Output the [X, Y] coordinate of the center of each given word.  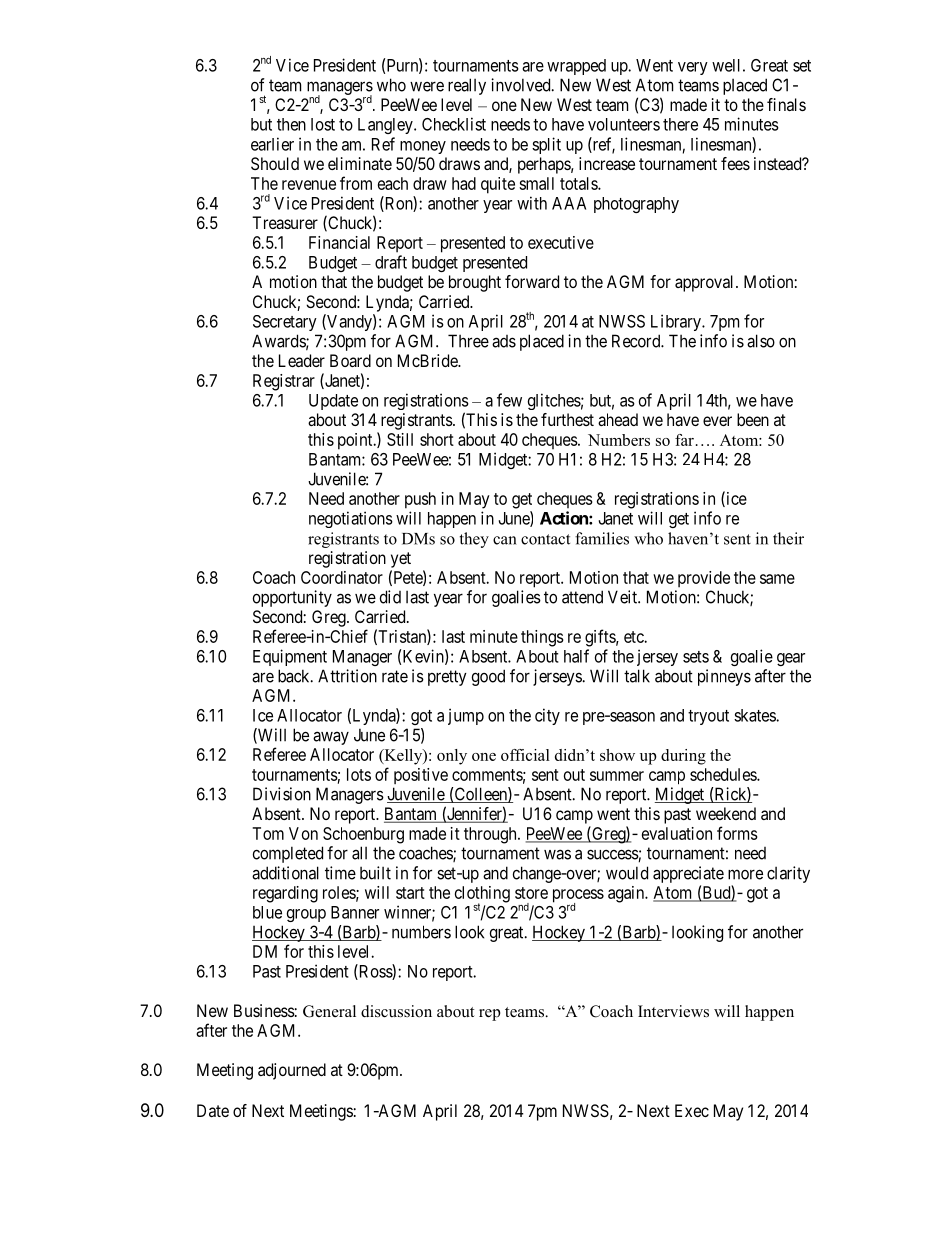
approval [706, 283]
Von [303, 833]
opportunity [292, 598]
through [491, 835]
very [693, 68]
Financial [339, 242]
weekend [726, 813]
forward [532, 281]
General [329, 1011]
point [356, 441]
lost [323, 124]
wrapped [576, 67]
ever [717, 421]
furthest [567, 419]
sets [696, 657]
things [542, 638]
